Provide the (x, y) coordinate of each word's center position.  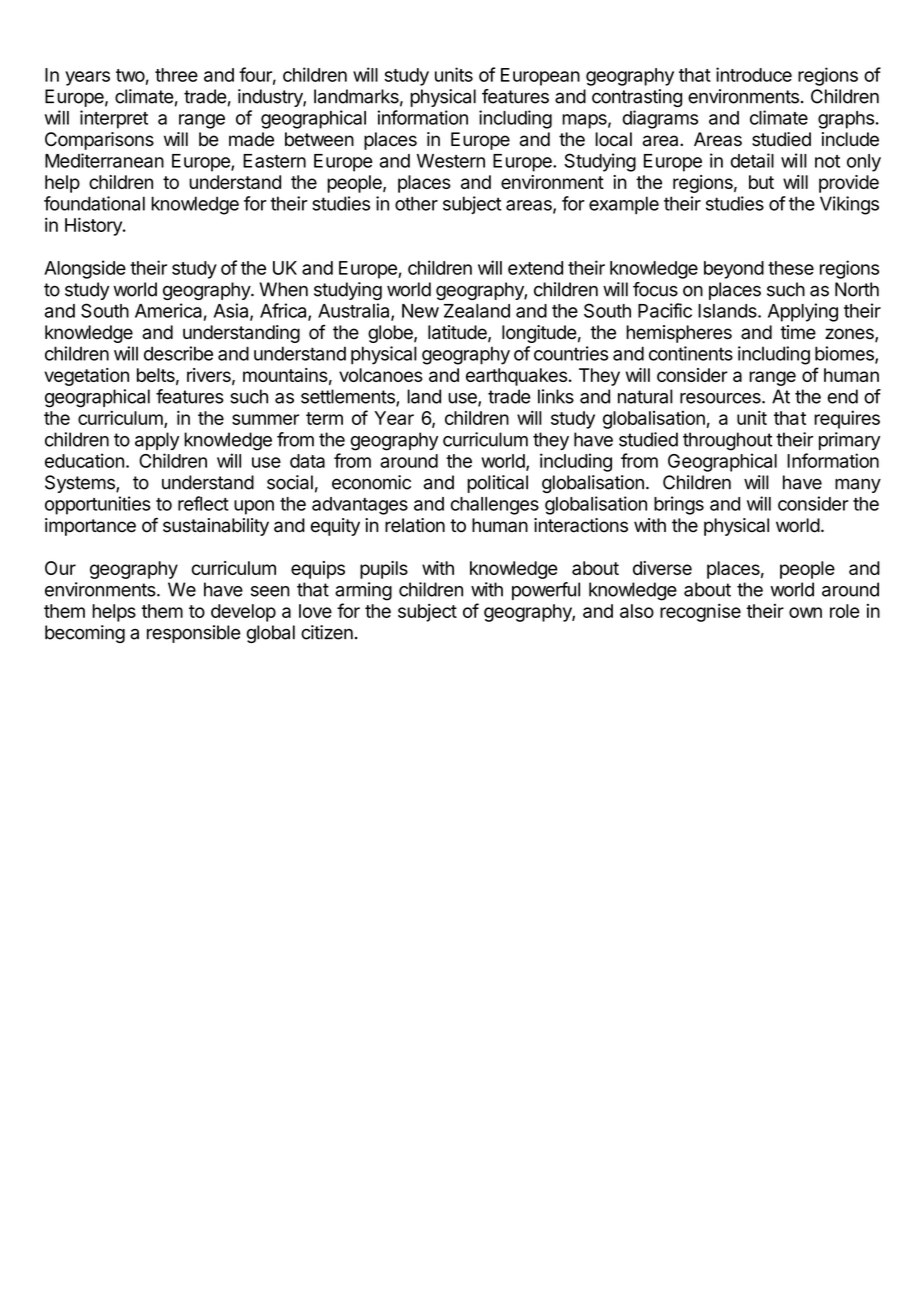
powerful (546, 591)
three (176, 75)
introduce (754, 74)
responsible (194, 634)
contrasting (637, 98)
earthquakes (516, 377)
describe (178, 353)
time (798, 332)
